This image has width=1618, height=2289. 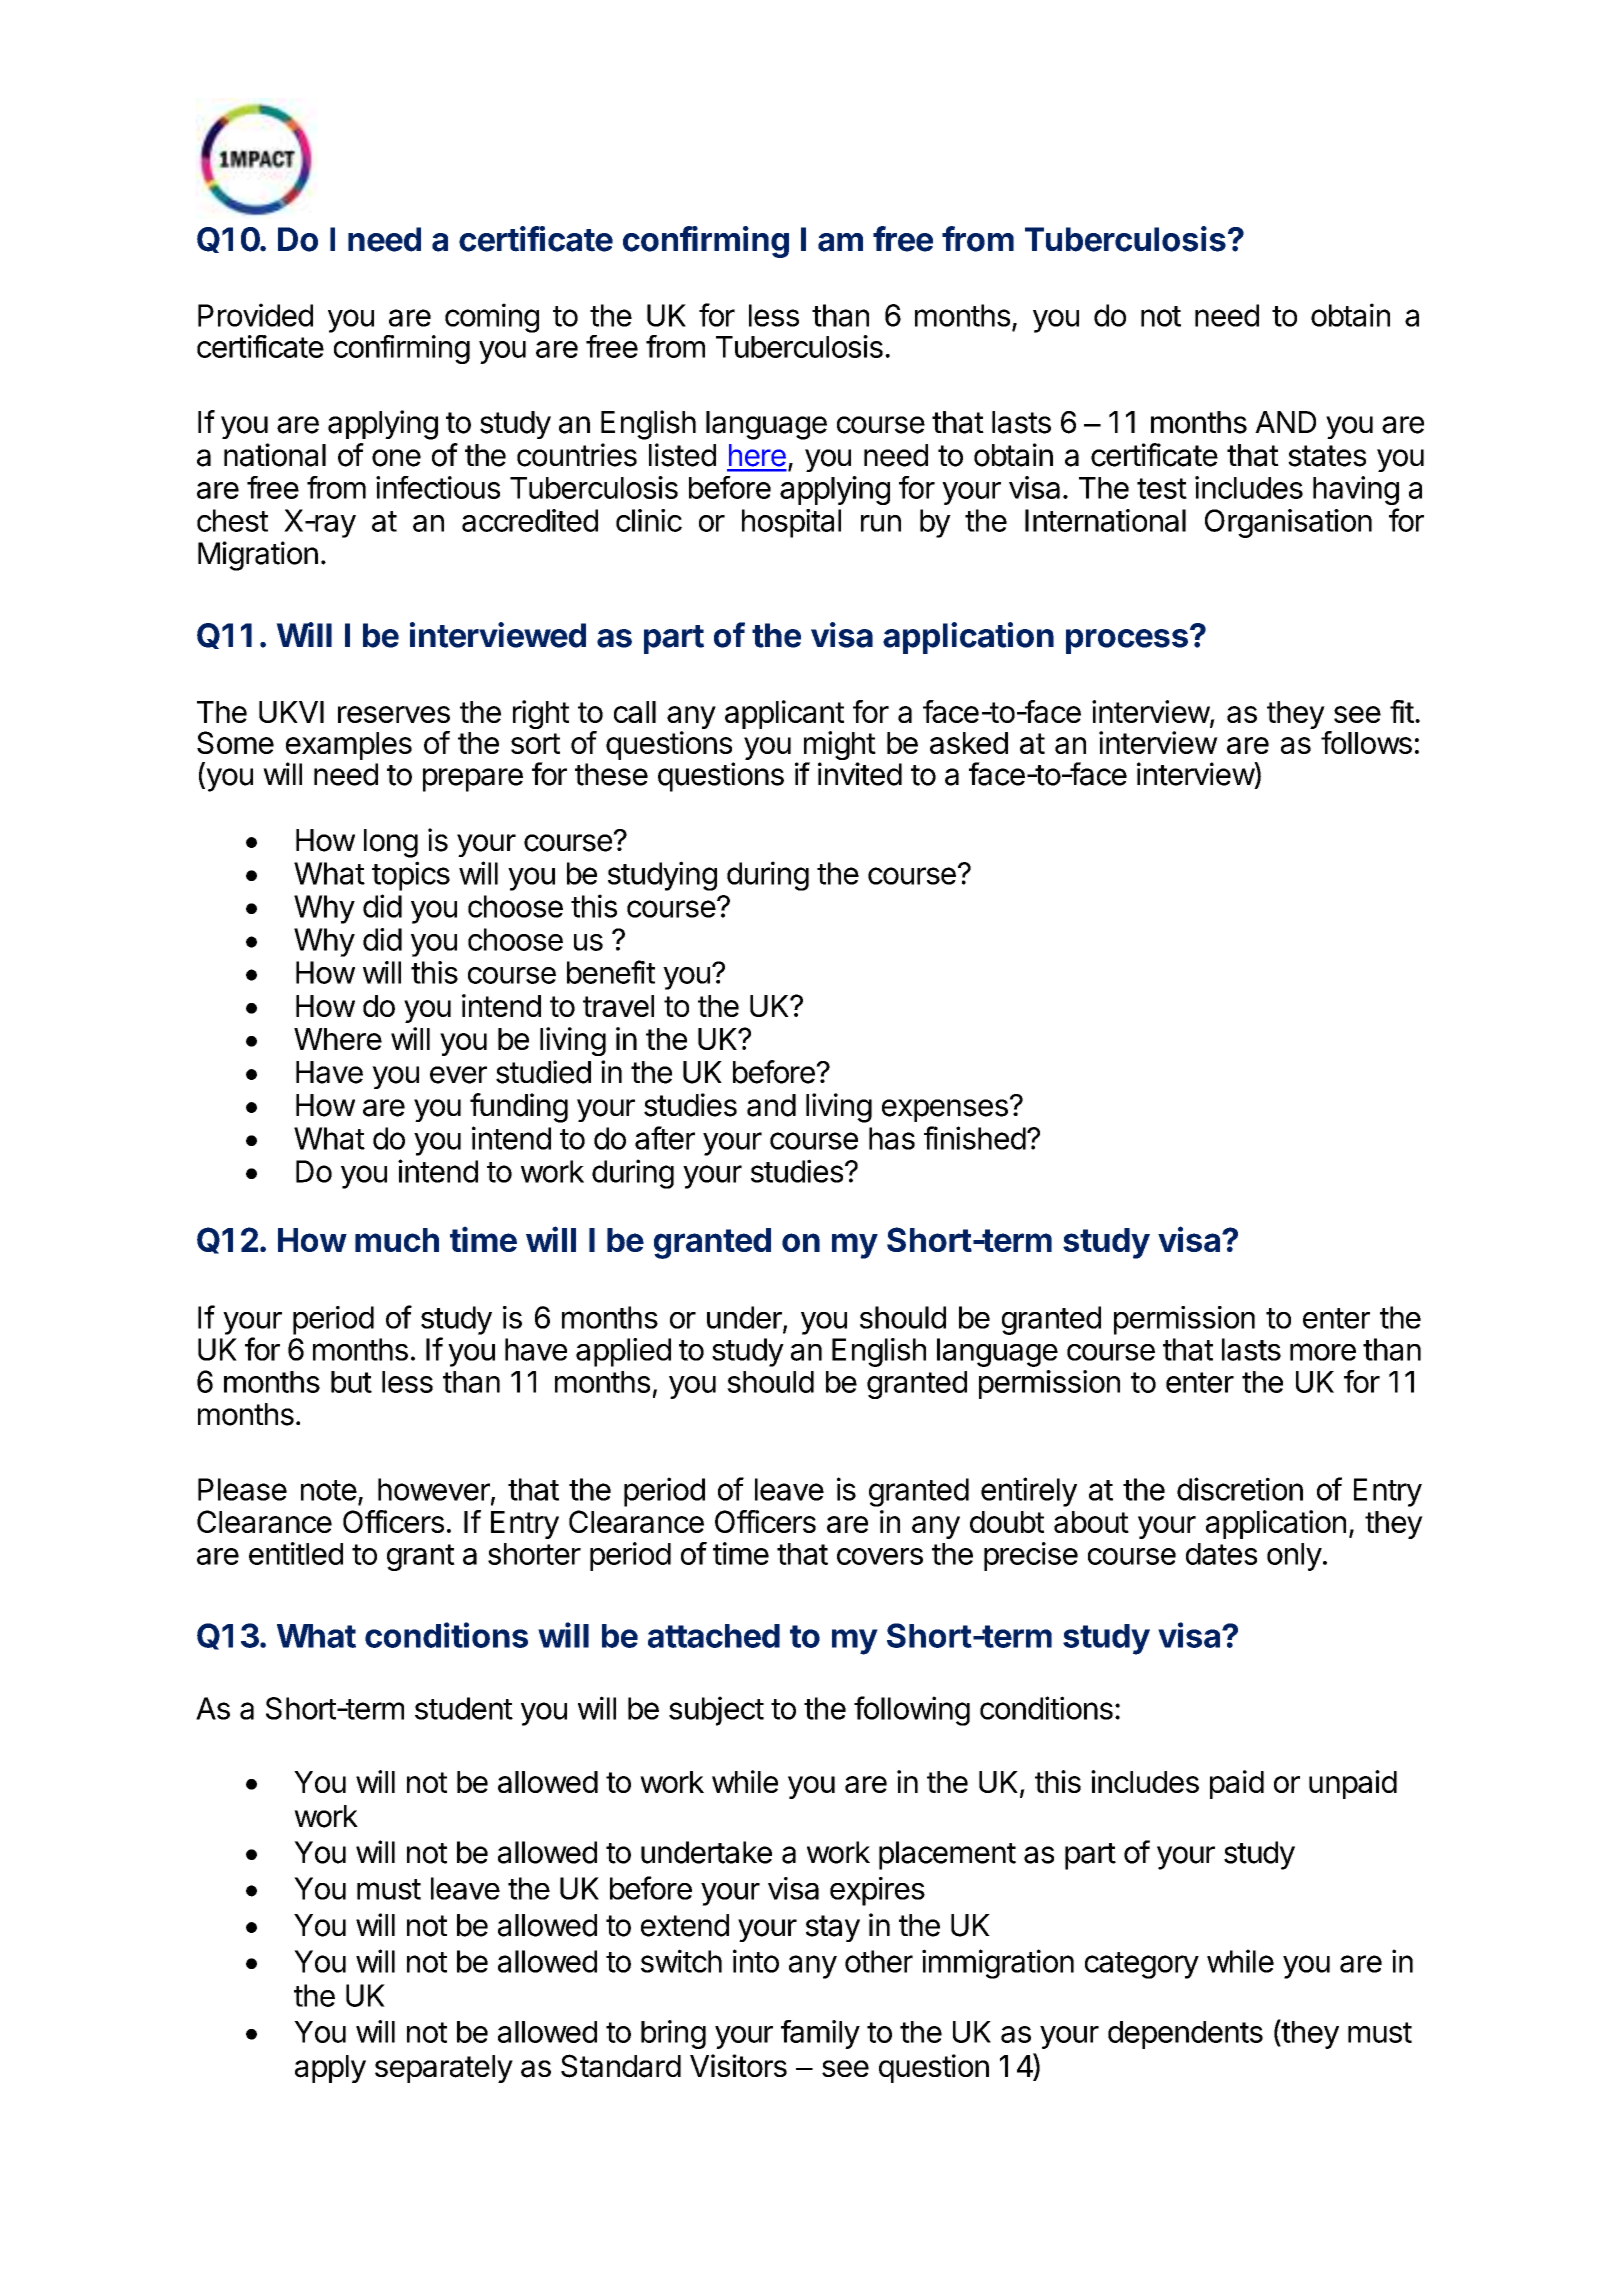 I want to click on discretion, so click(x=1240, y=1489).
